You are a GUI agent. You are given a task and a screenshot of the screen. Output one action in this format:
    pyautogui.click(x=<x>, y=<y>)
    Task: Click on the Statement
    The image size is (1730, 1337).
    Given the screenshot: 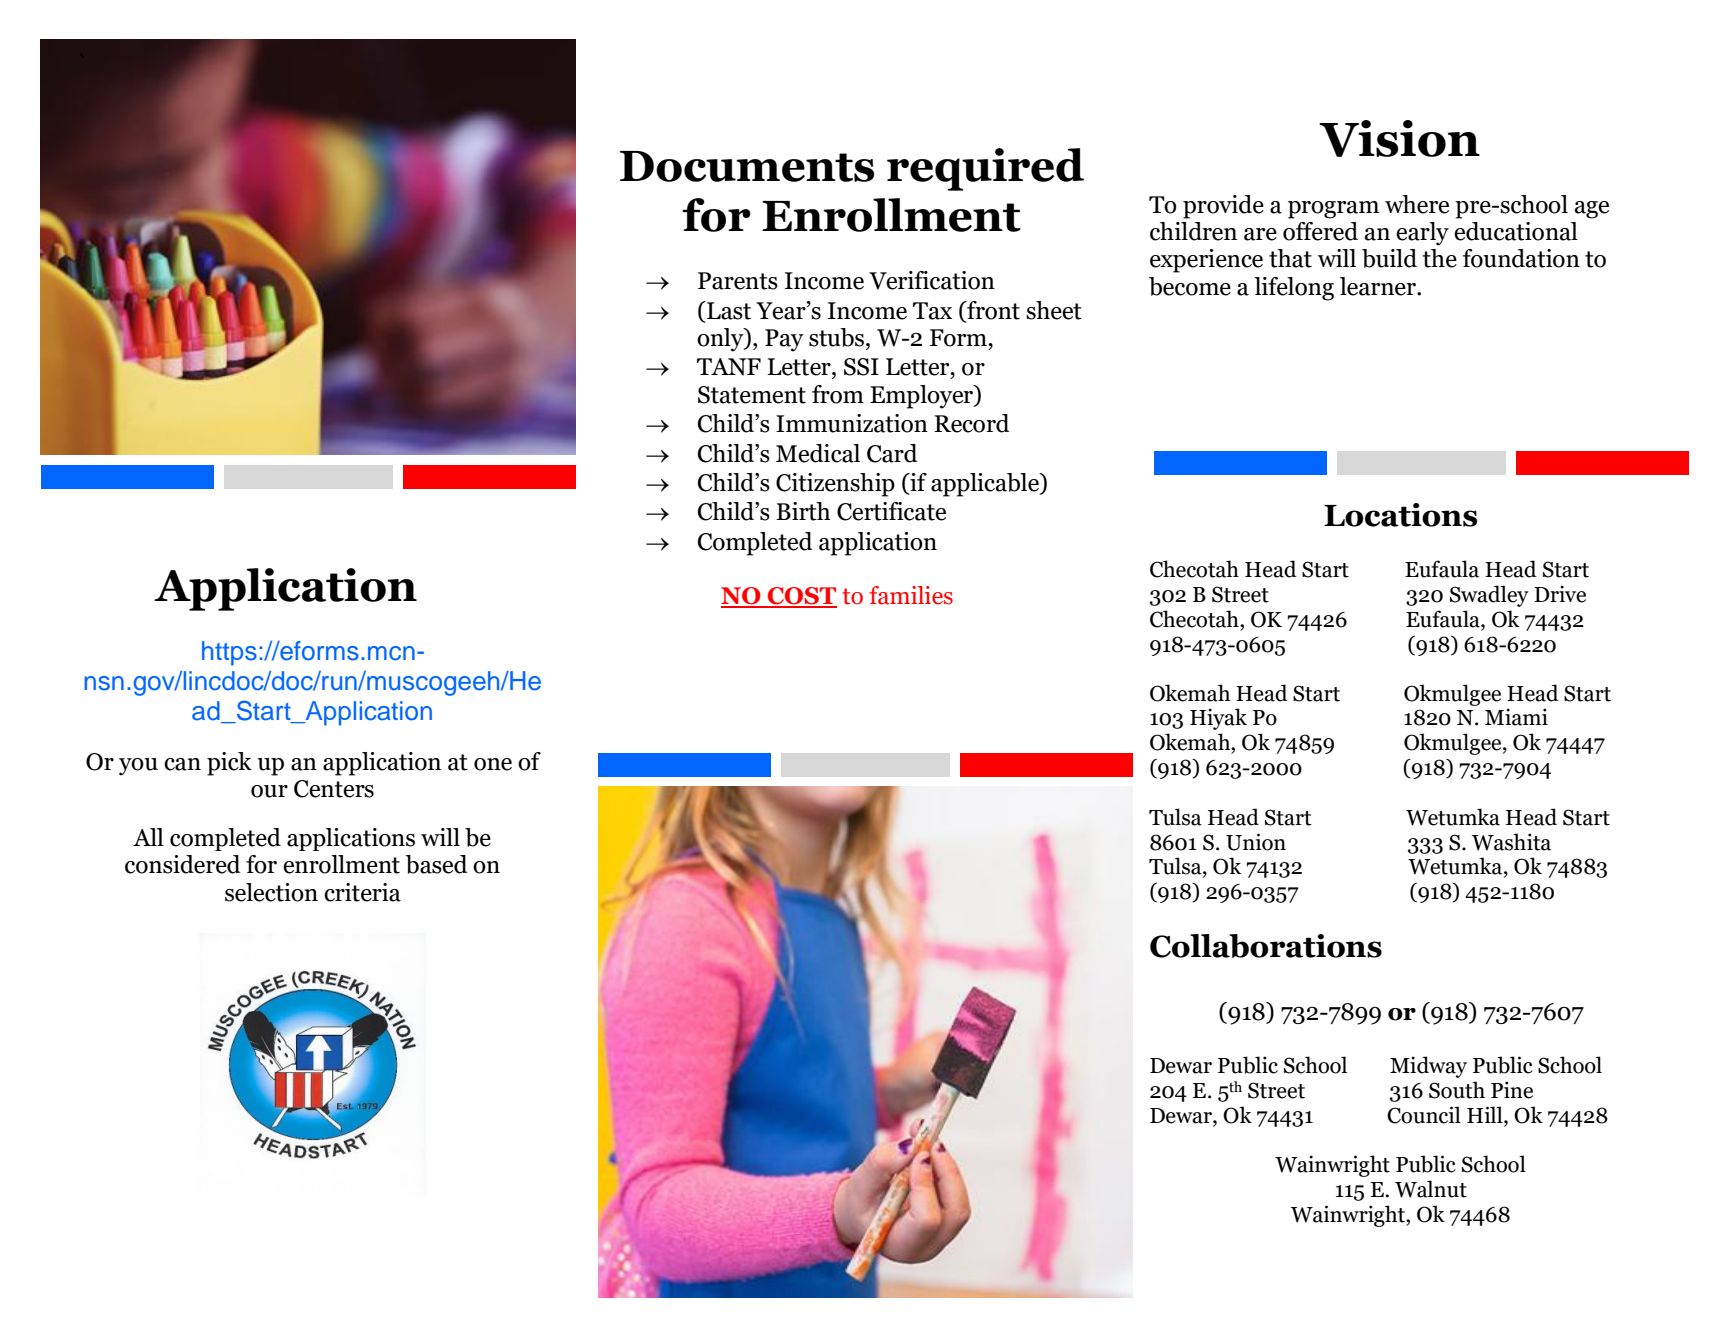 What is the action you would take?
    pyautogui.click(x=752, y=395)
